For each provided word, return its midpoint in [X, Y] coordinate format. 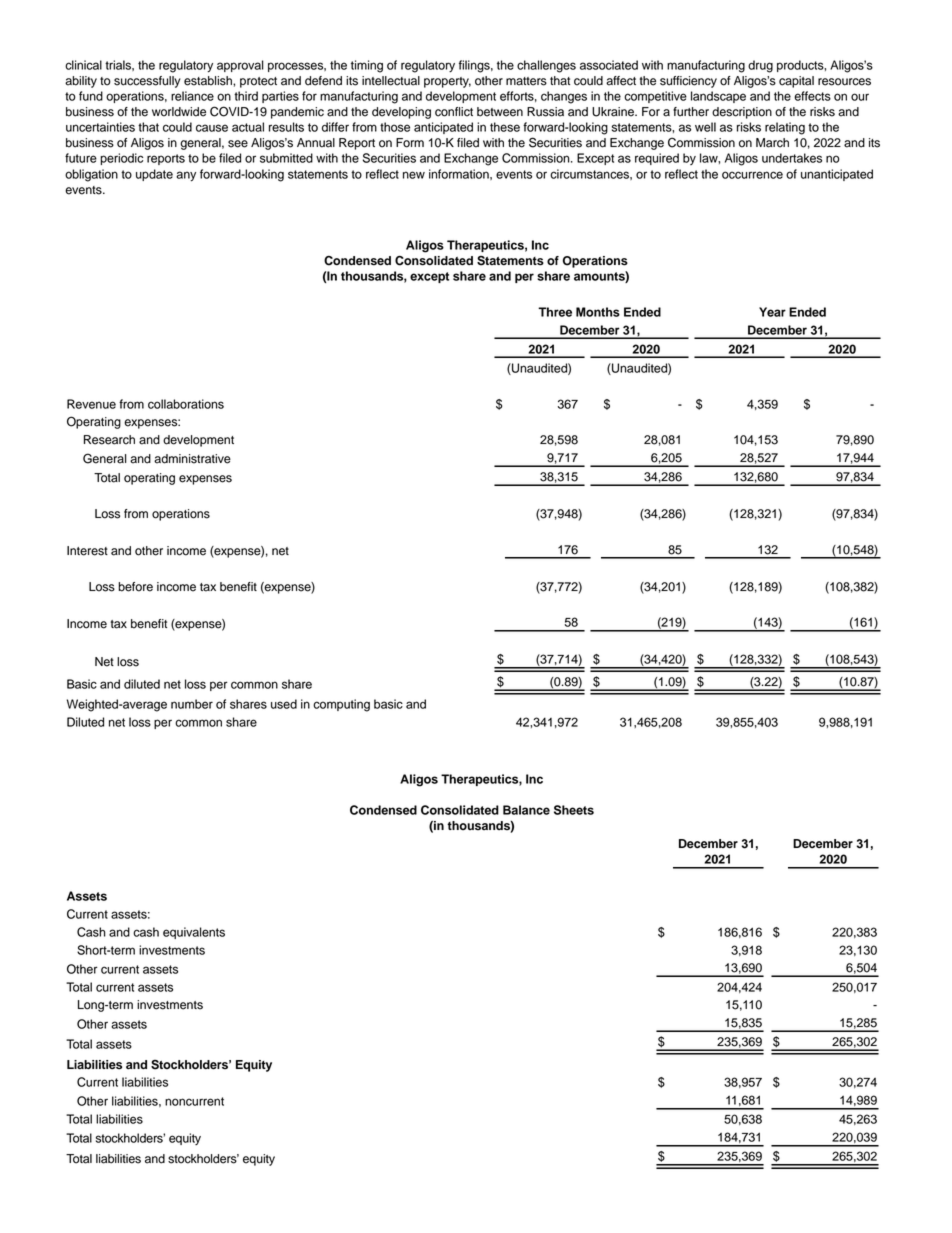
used [284, 704]
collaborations [186, 404]
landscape [718, 97]
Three [555, 312]
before [135, 587]
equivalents [194, 933]
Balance [526, 810]
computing [341, 705]
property [447, 82]
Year [772, 312]
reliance [192, 96]
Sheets [574, 810]
